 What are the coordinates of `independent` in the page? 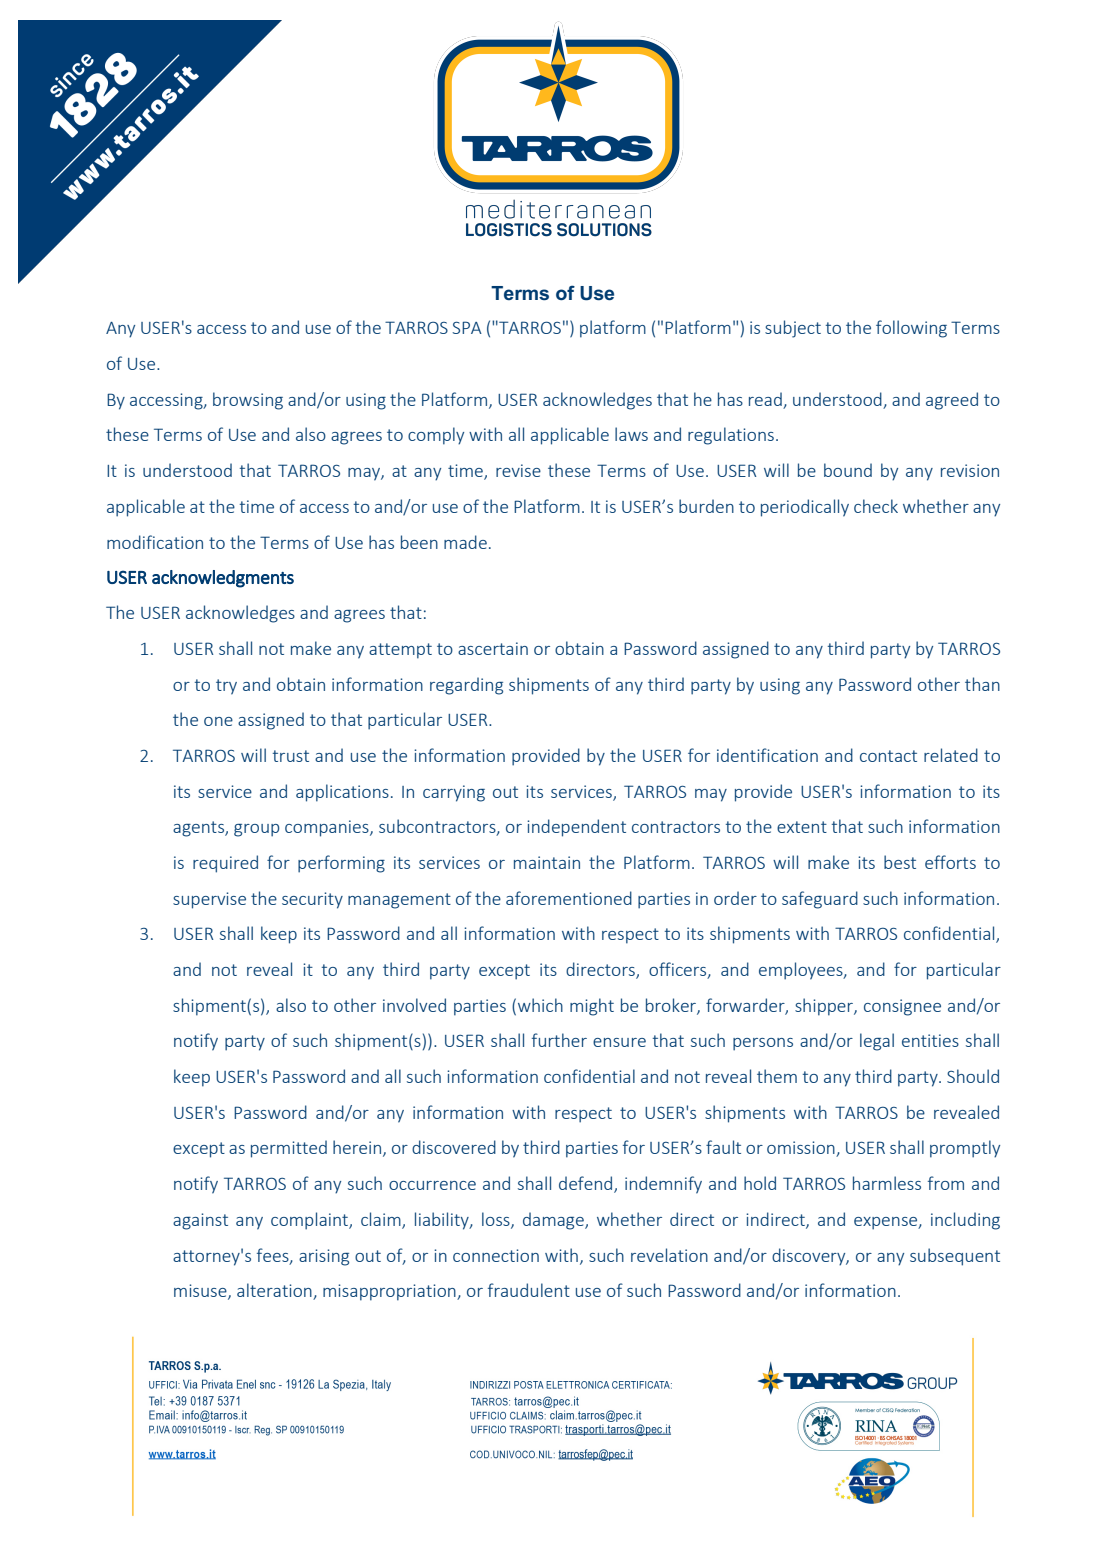 It's located at (576, 828).
